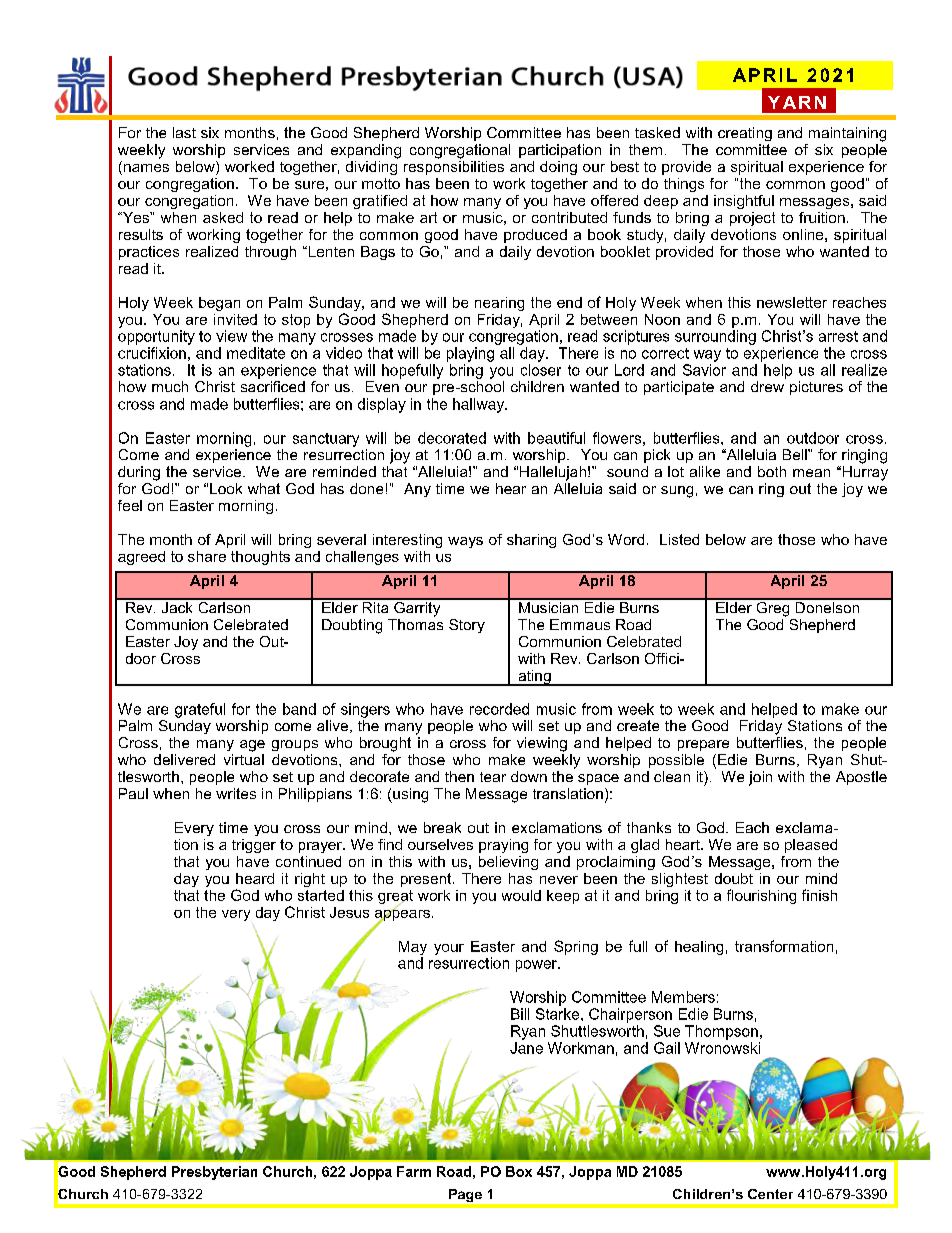 This page has width=952, height=1233. What do you see at coordinates (744, 202) in the page?
I see `insightful` at bounding box center [744, 202].
